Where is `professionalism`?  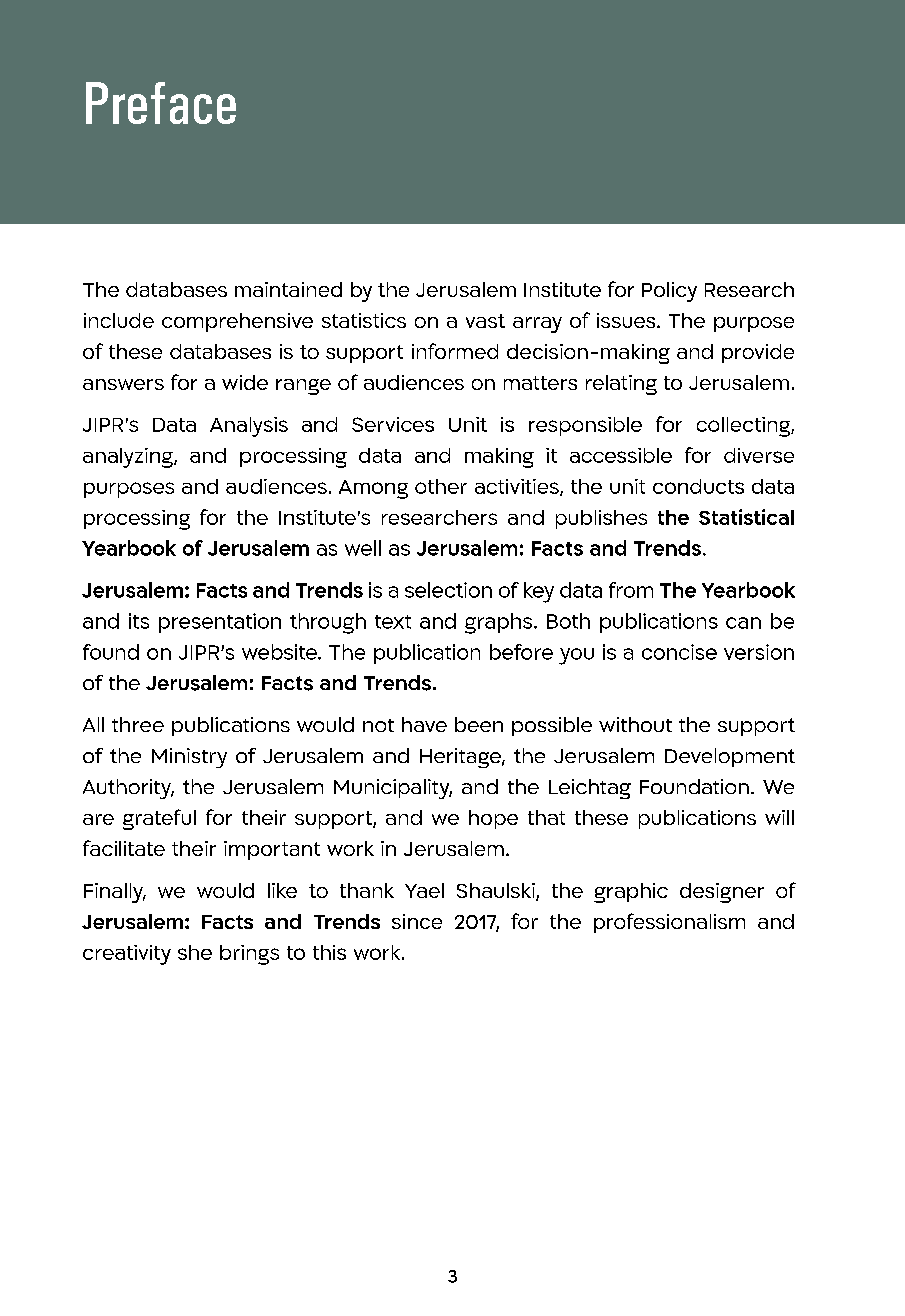
professionalism is located at coordinates (669, 923).
